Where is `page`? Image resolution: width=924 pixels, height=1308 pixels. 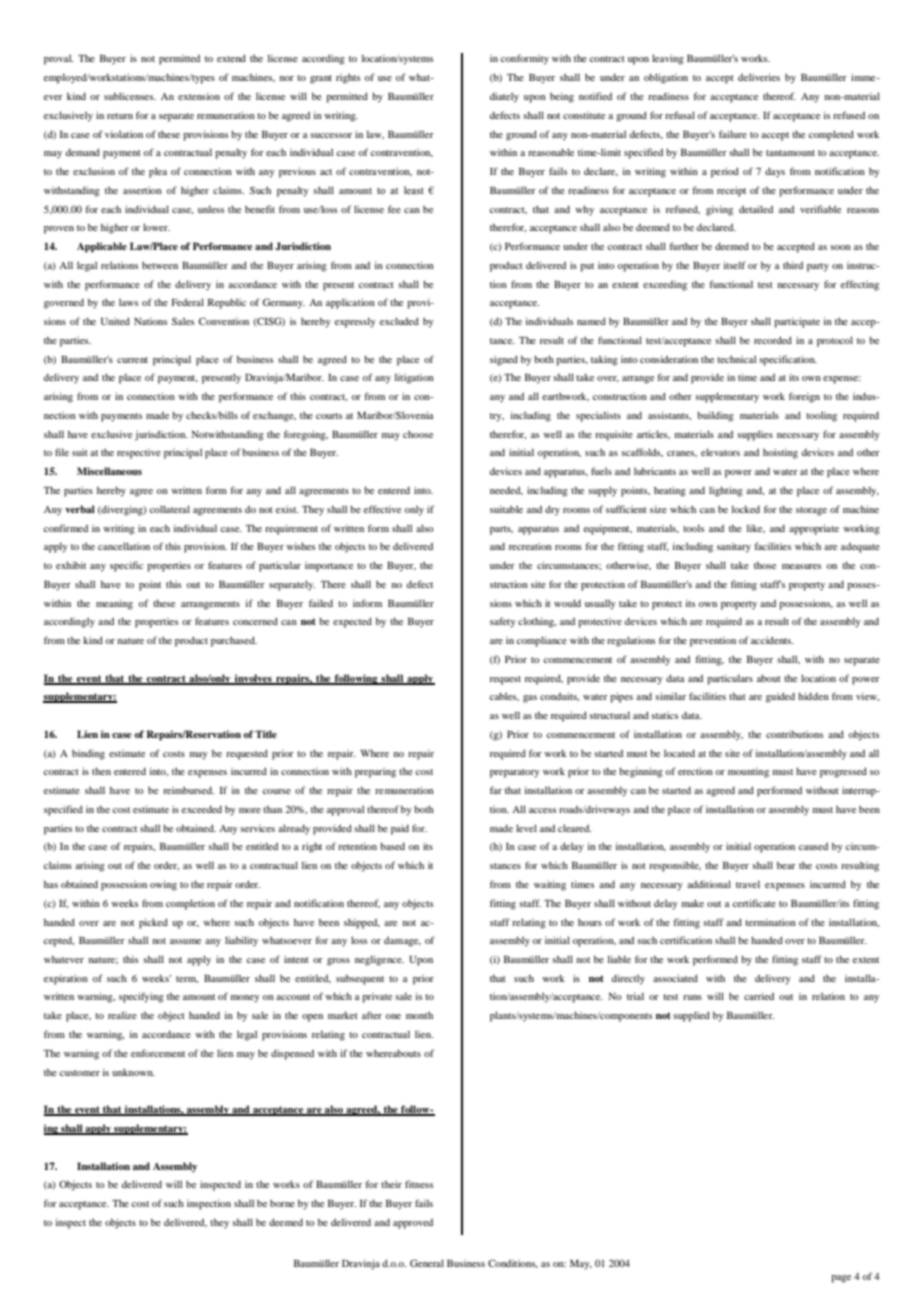
page is located at coordinates (841, 1279).
